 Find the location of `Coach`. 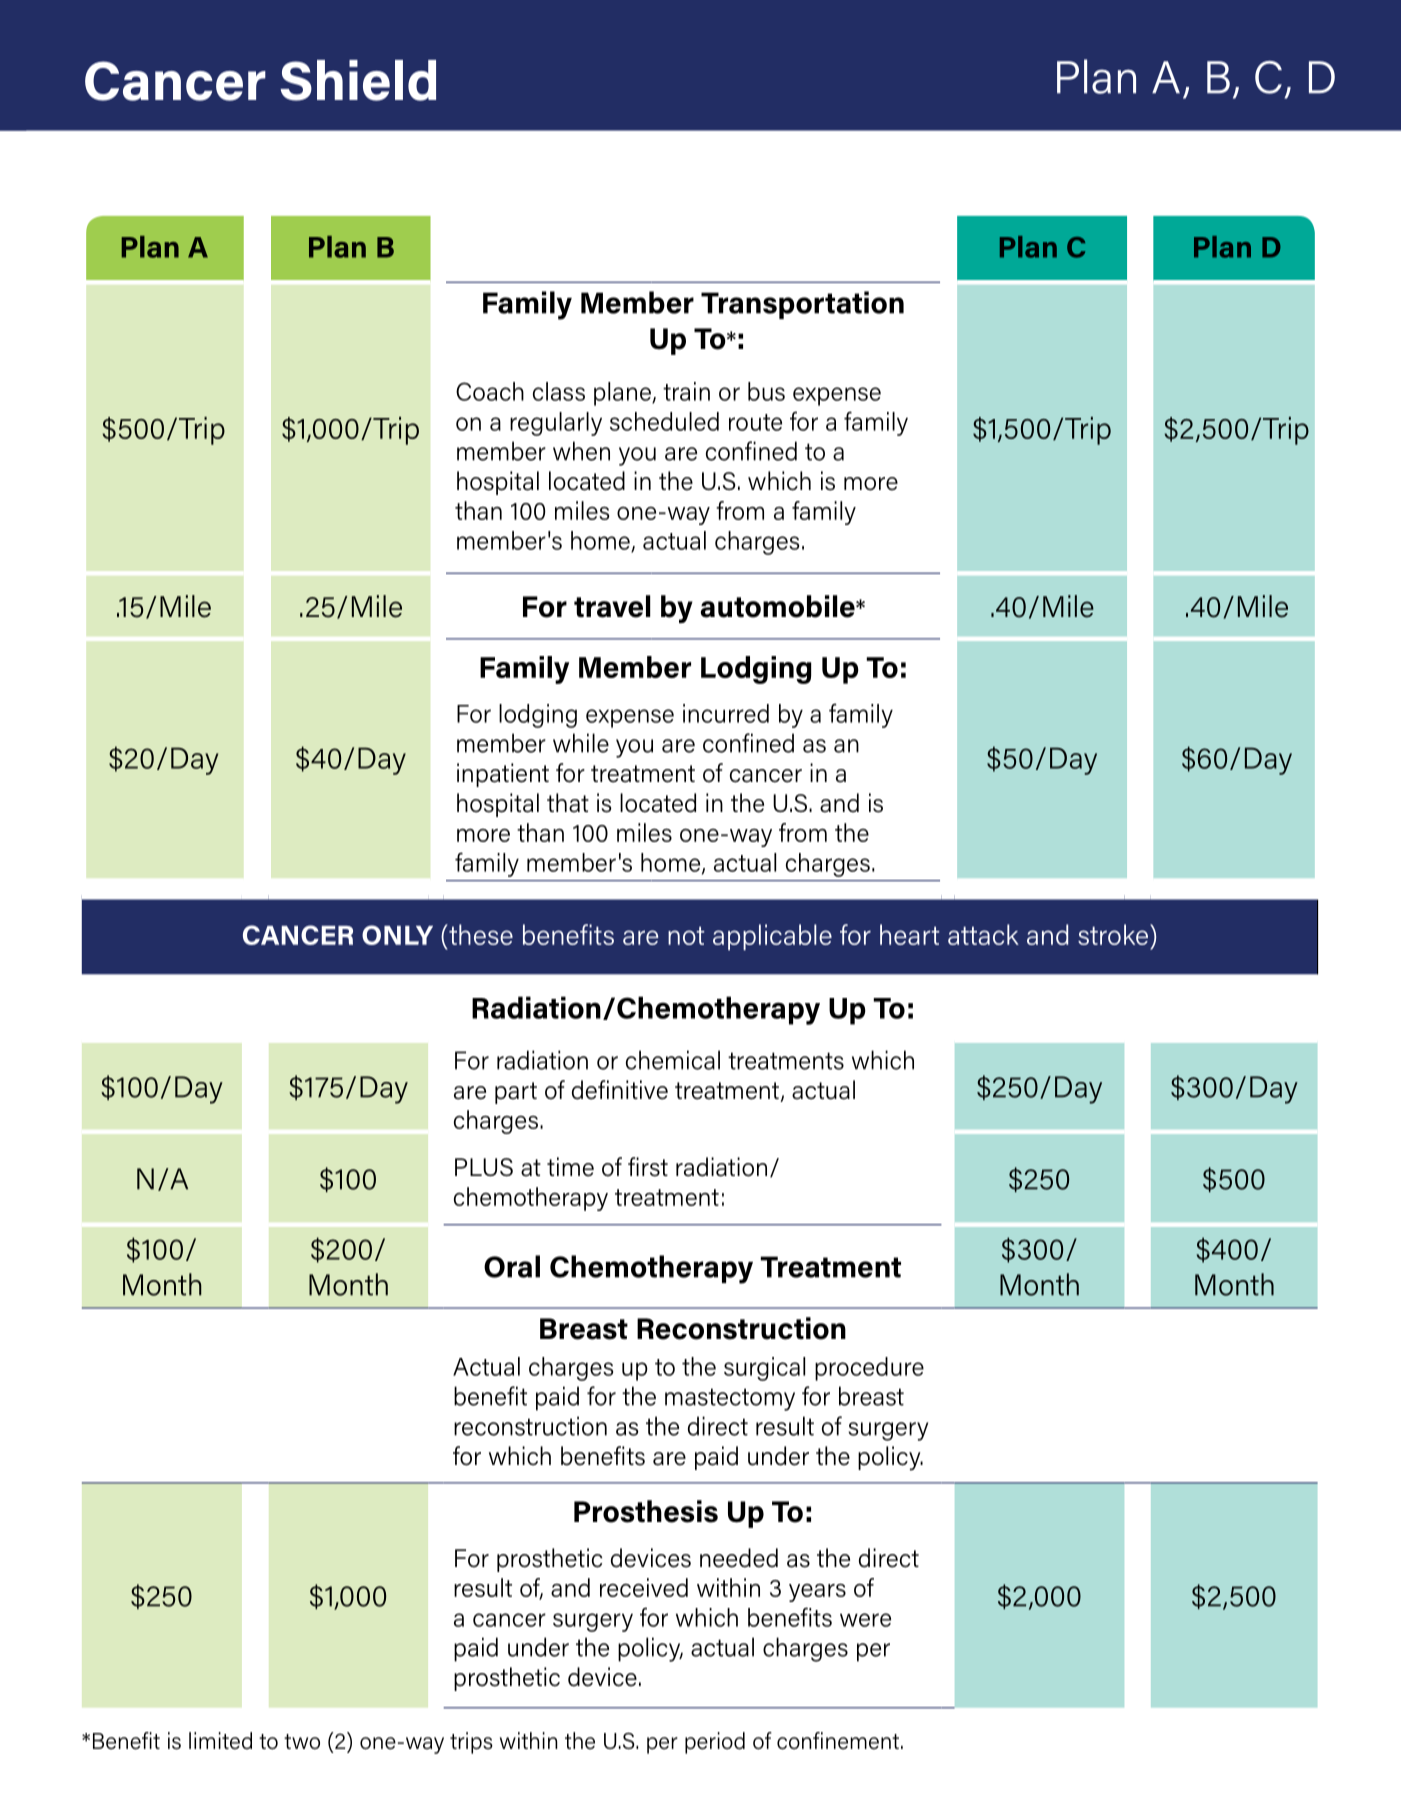

Coach is located at coordinates (490, 391).
